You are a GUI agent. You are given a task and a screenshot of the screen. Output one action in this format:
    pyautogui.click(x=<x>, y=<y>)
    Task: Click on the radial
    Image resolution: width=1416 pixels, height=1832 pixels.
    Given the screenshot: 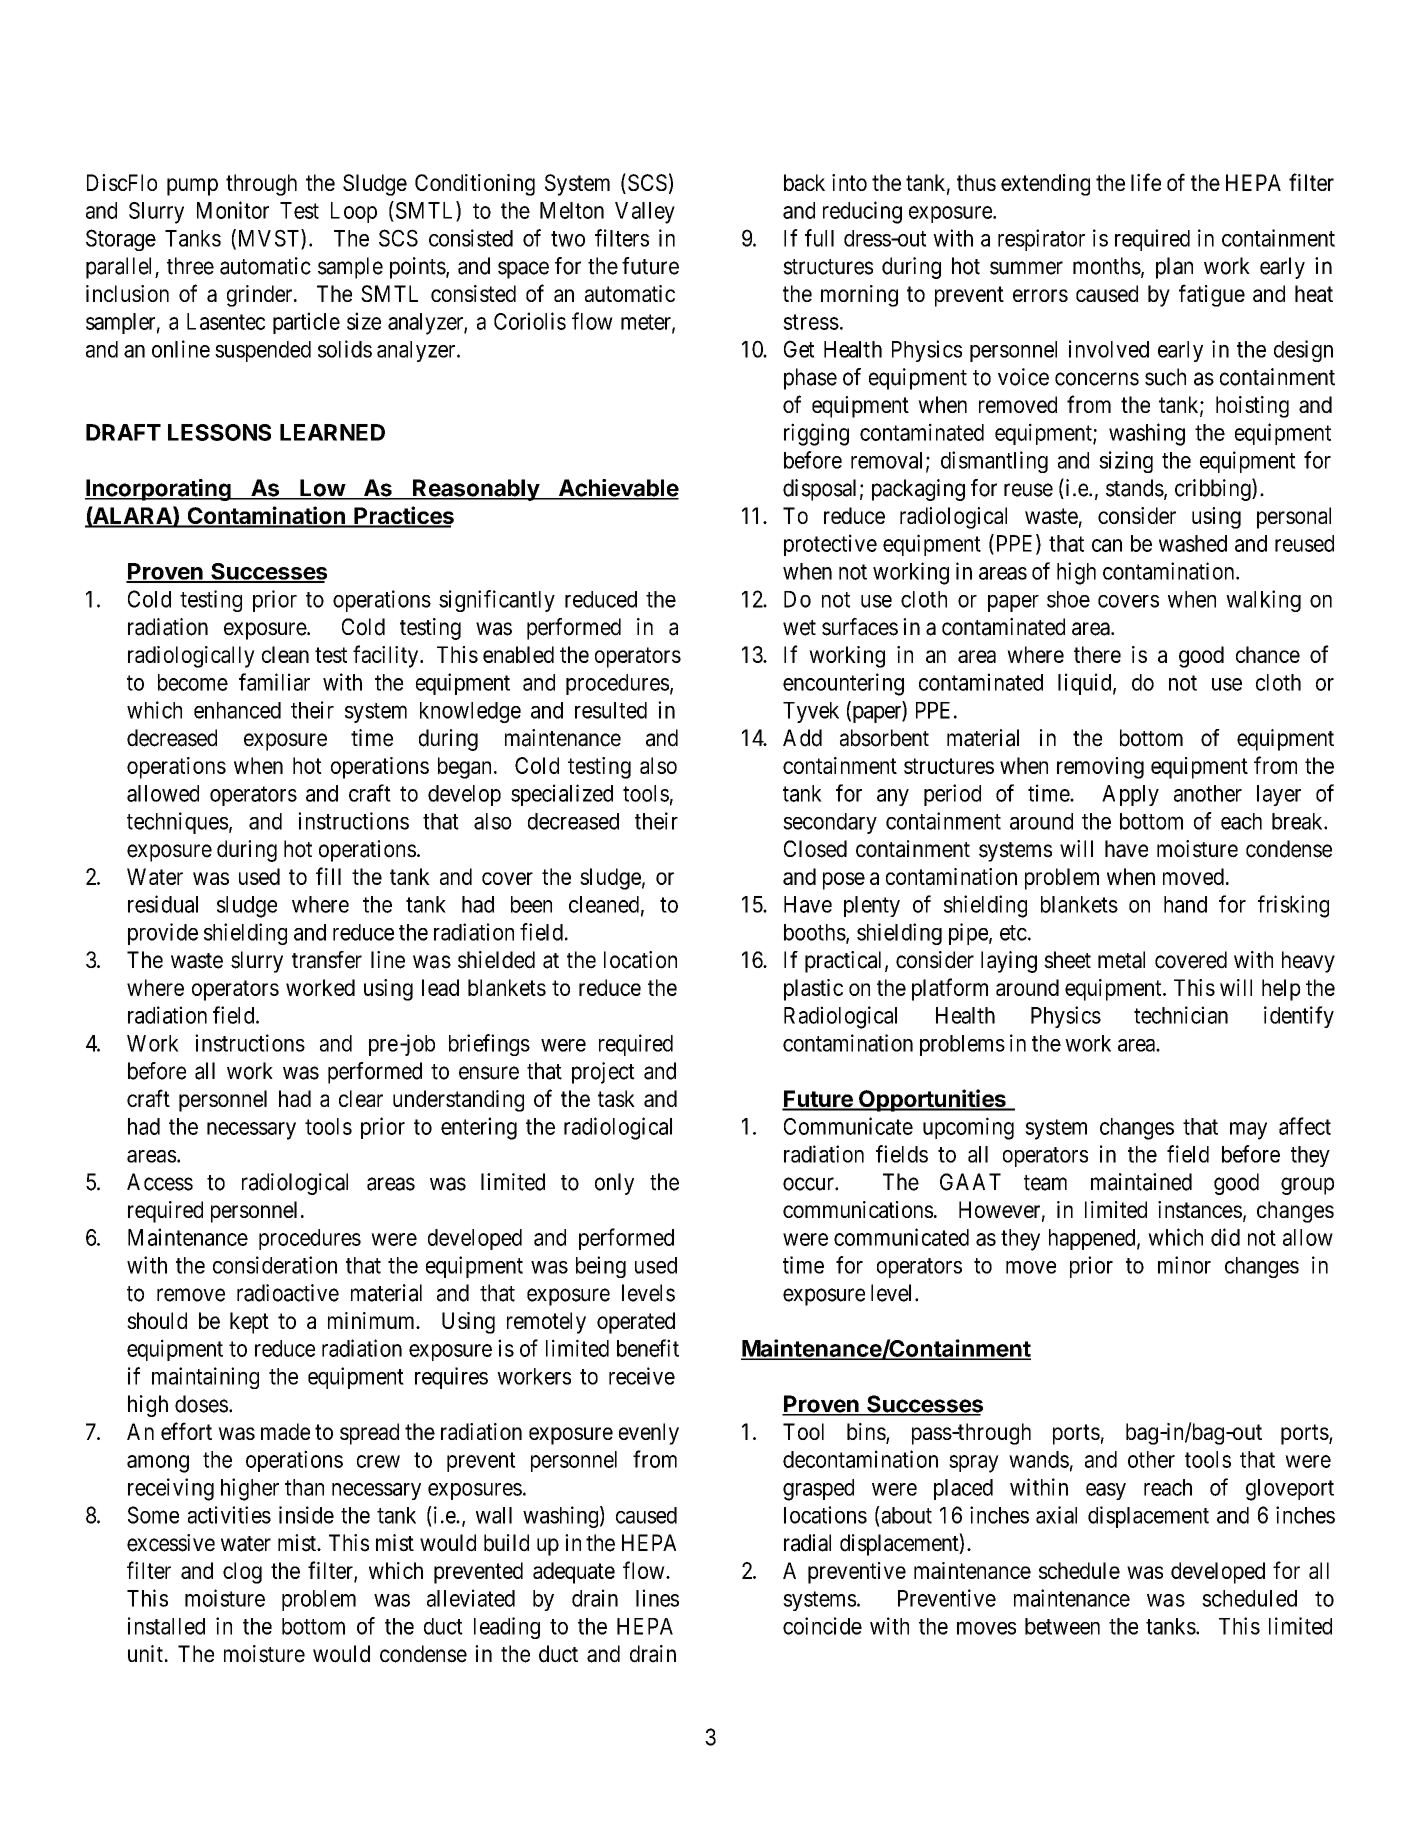 What is the action you would take?
    pyautogui.click(x=807, y=1543)
